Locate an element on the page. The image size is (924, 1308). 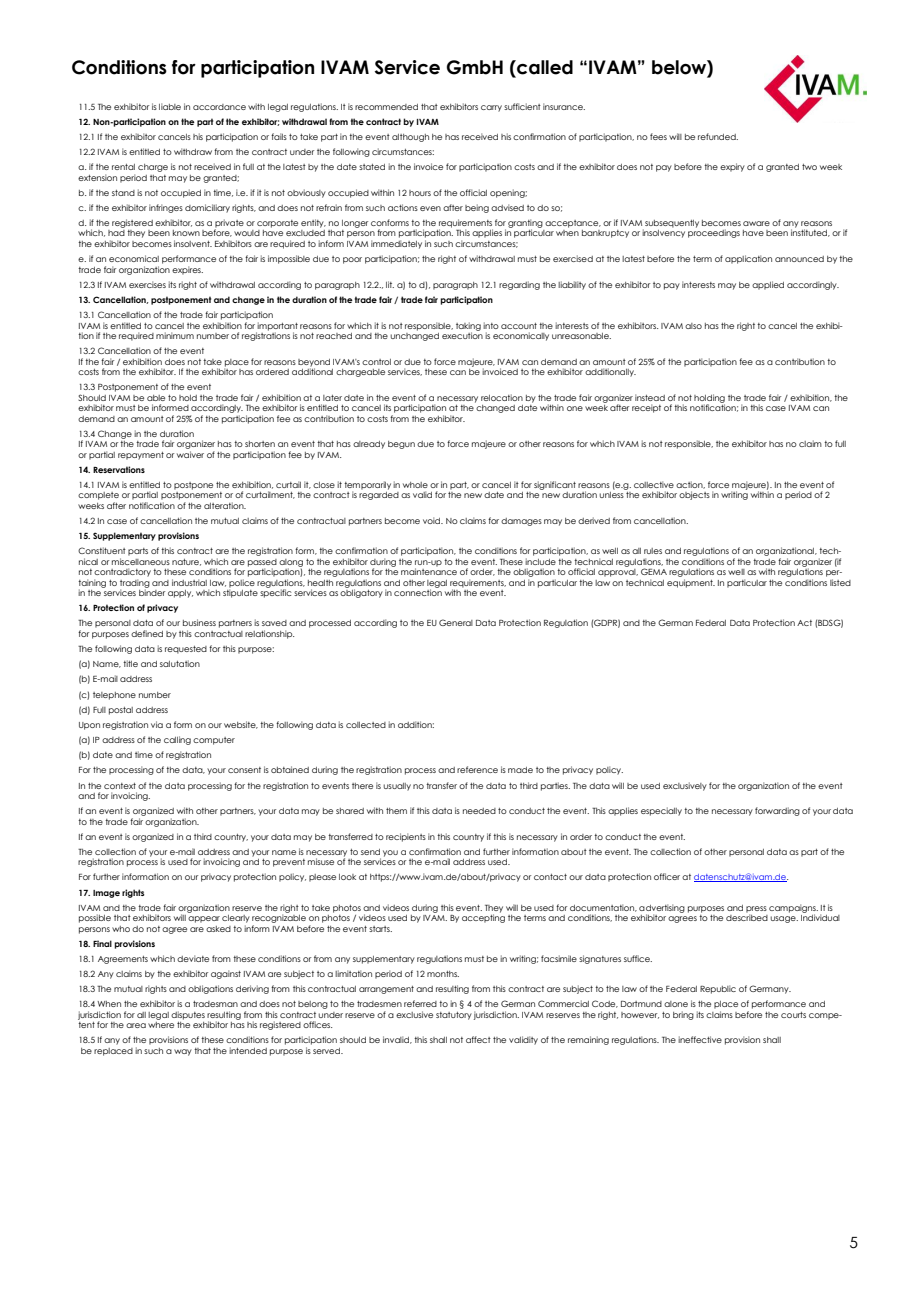
carry is located at coordinates (491, 108).
